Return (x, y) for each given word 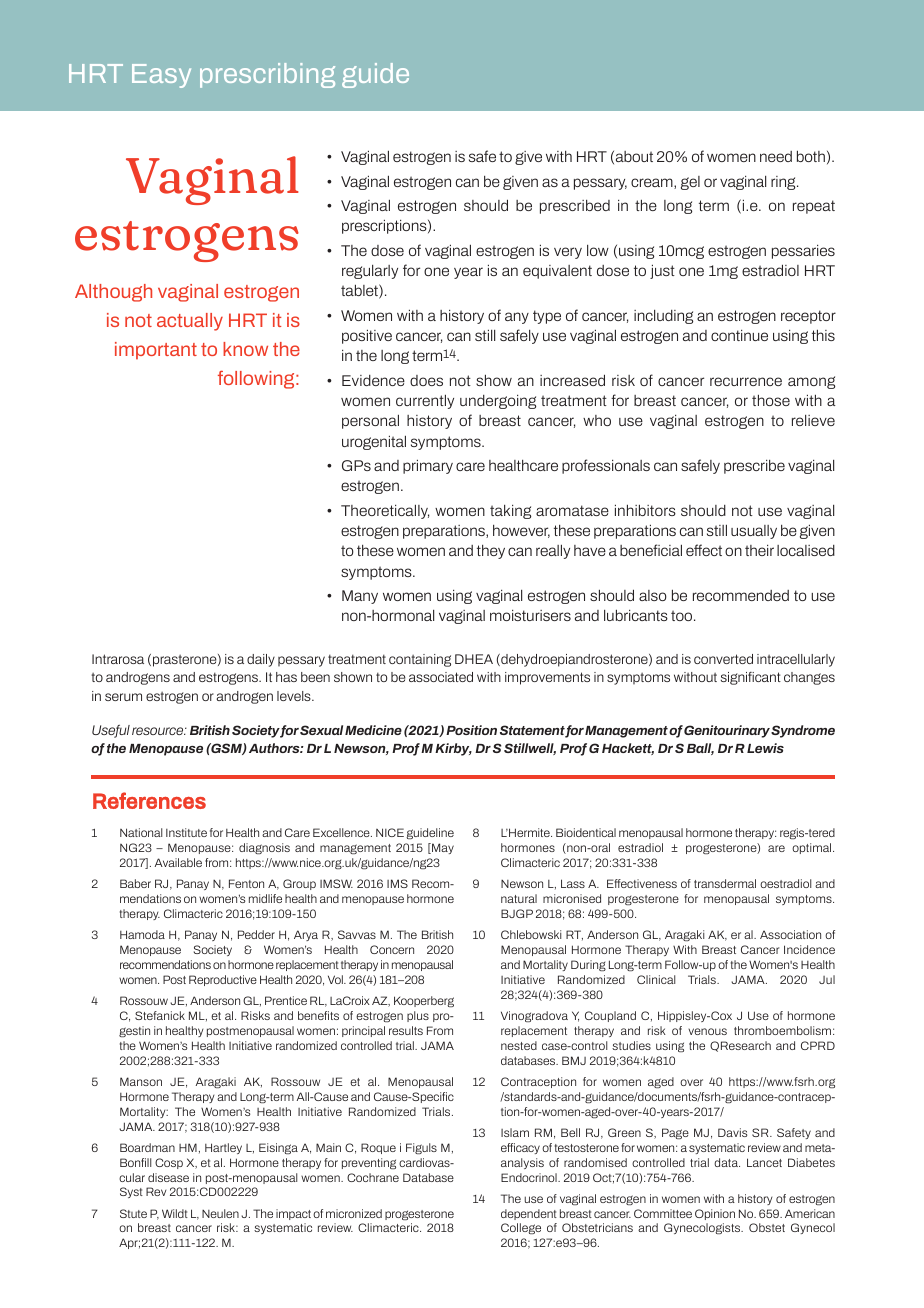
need (776, 156)
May (442, 848)
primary (428, 466)
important (156, 351)
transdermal (725, 883)
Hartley (223, 1148)
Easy (161, 76)
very (568, 253)
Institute (186, 832)
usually (754, 532)
